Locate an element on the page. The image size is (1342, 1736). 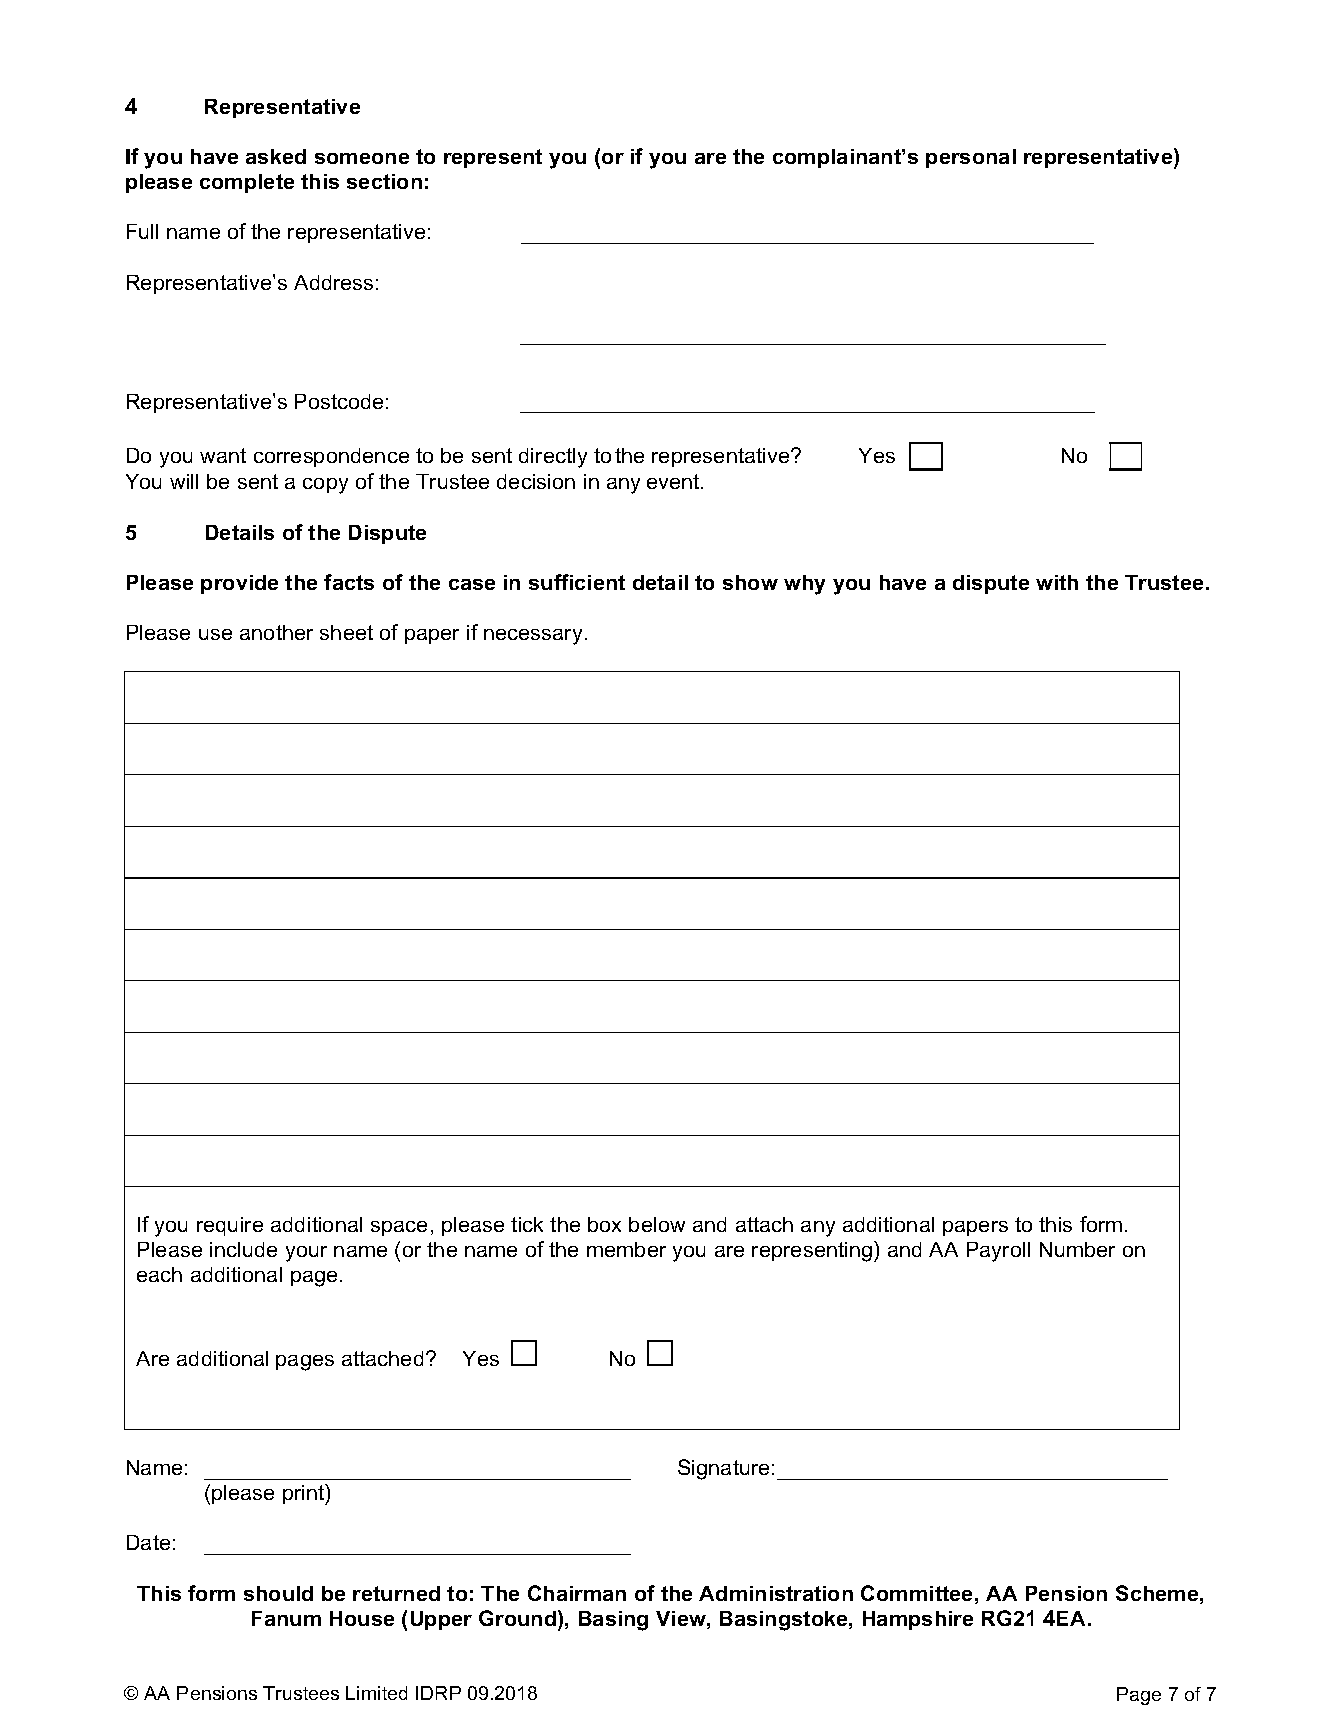
should is located at coordinates (278, 1593).
